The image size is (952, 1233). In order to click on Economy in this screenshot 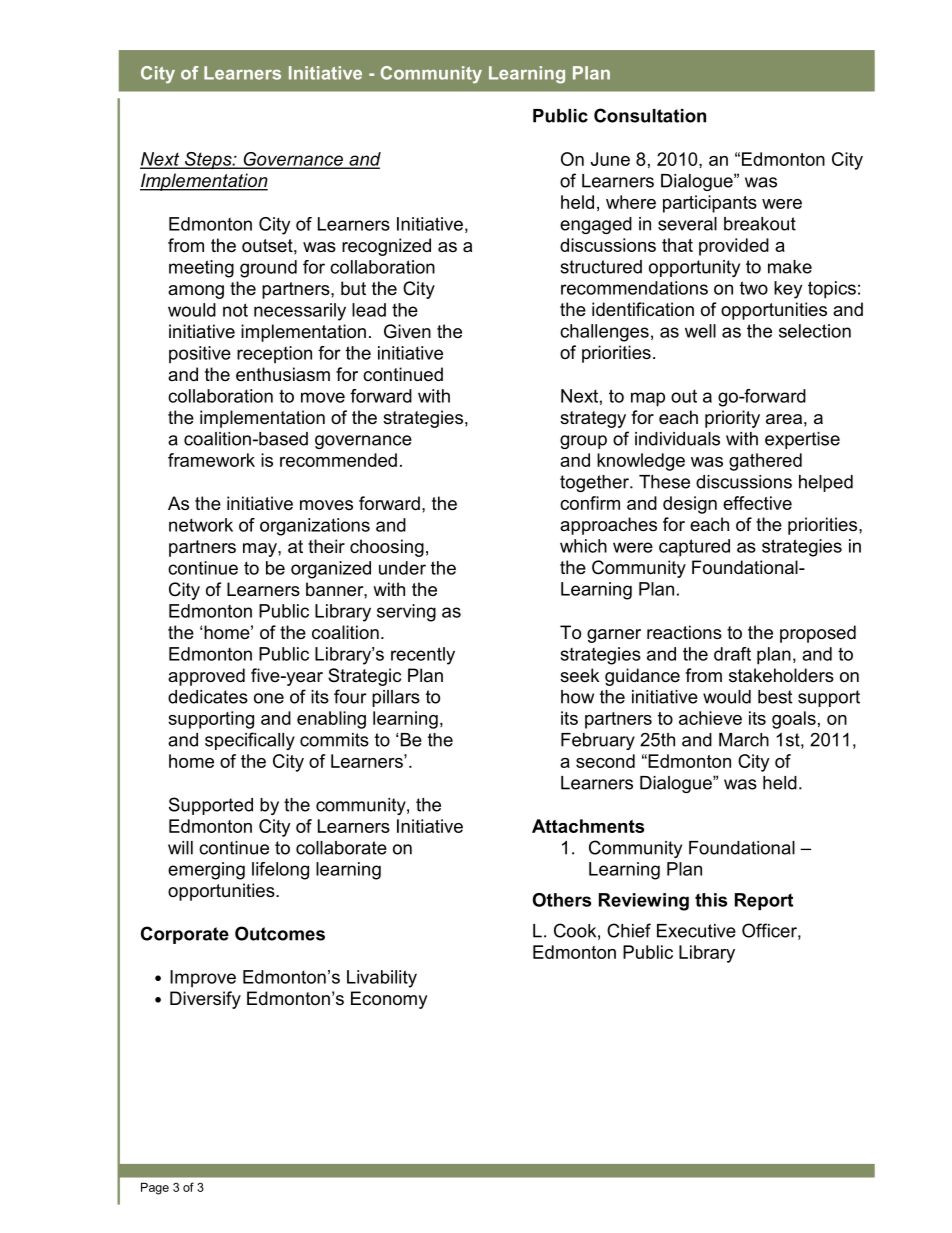, I will do `click(389, 1000)`.
